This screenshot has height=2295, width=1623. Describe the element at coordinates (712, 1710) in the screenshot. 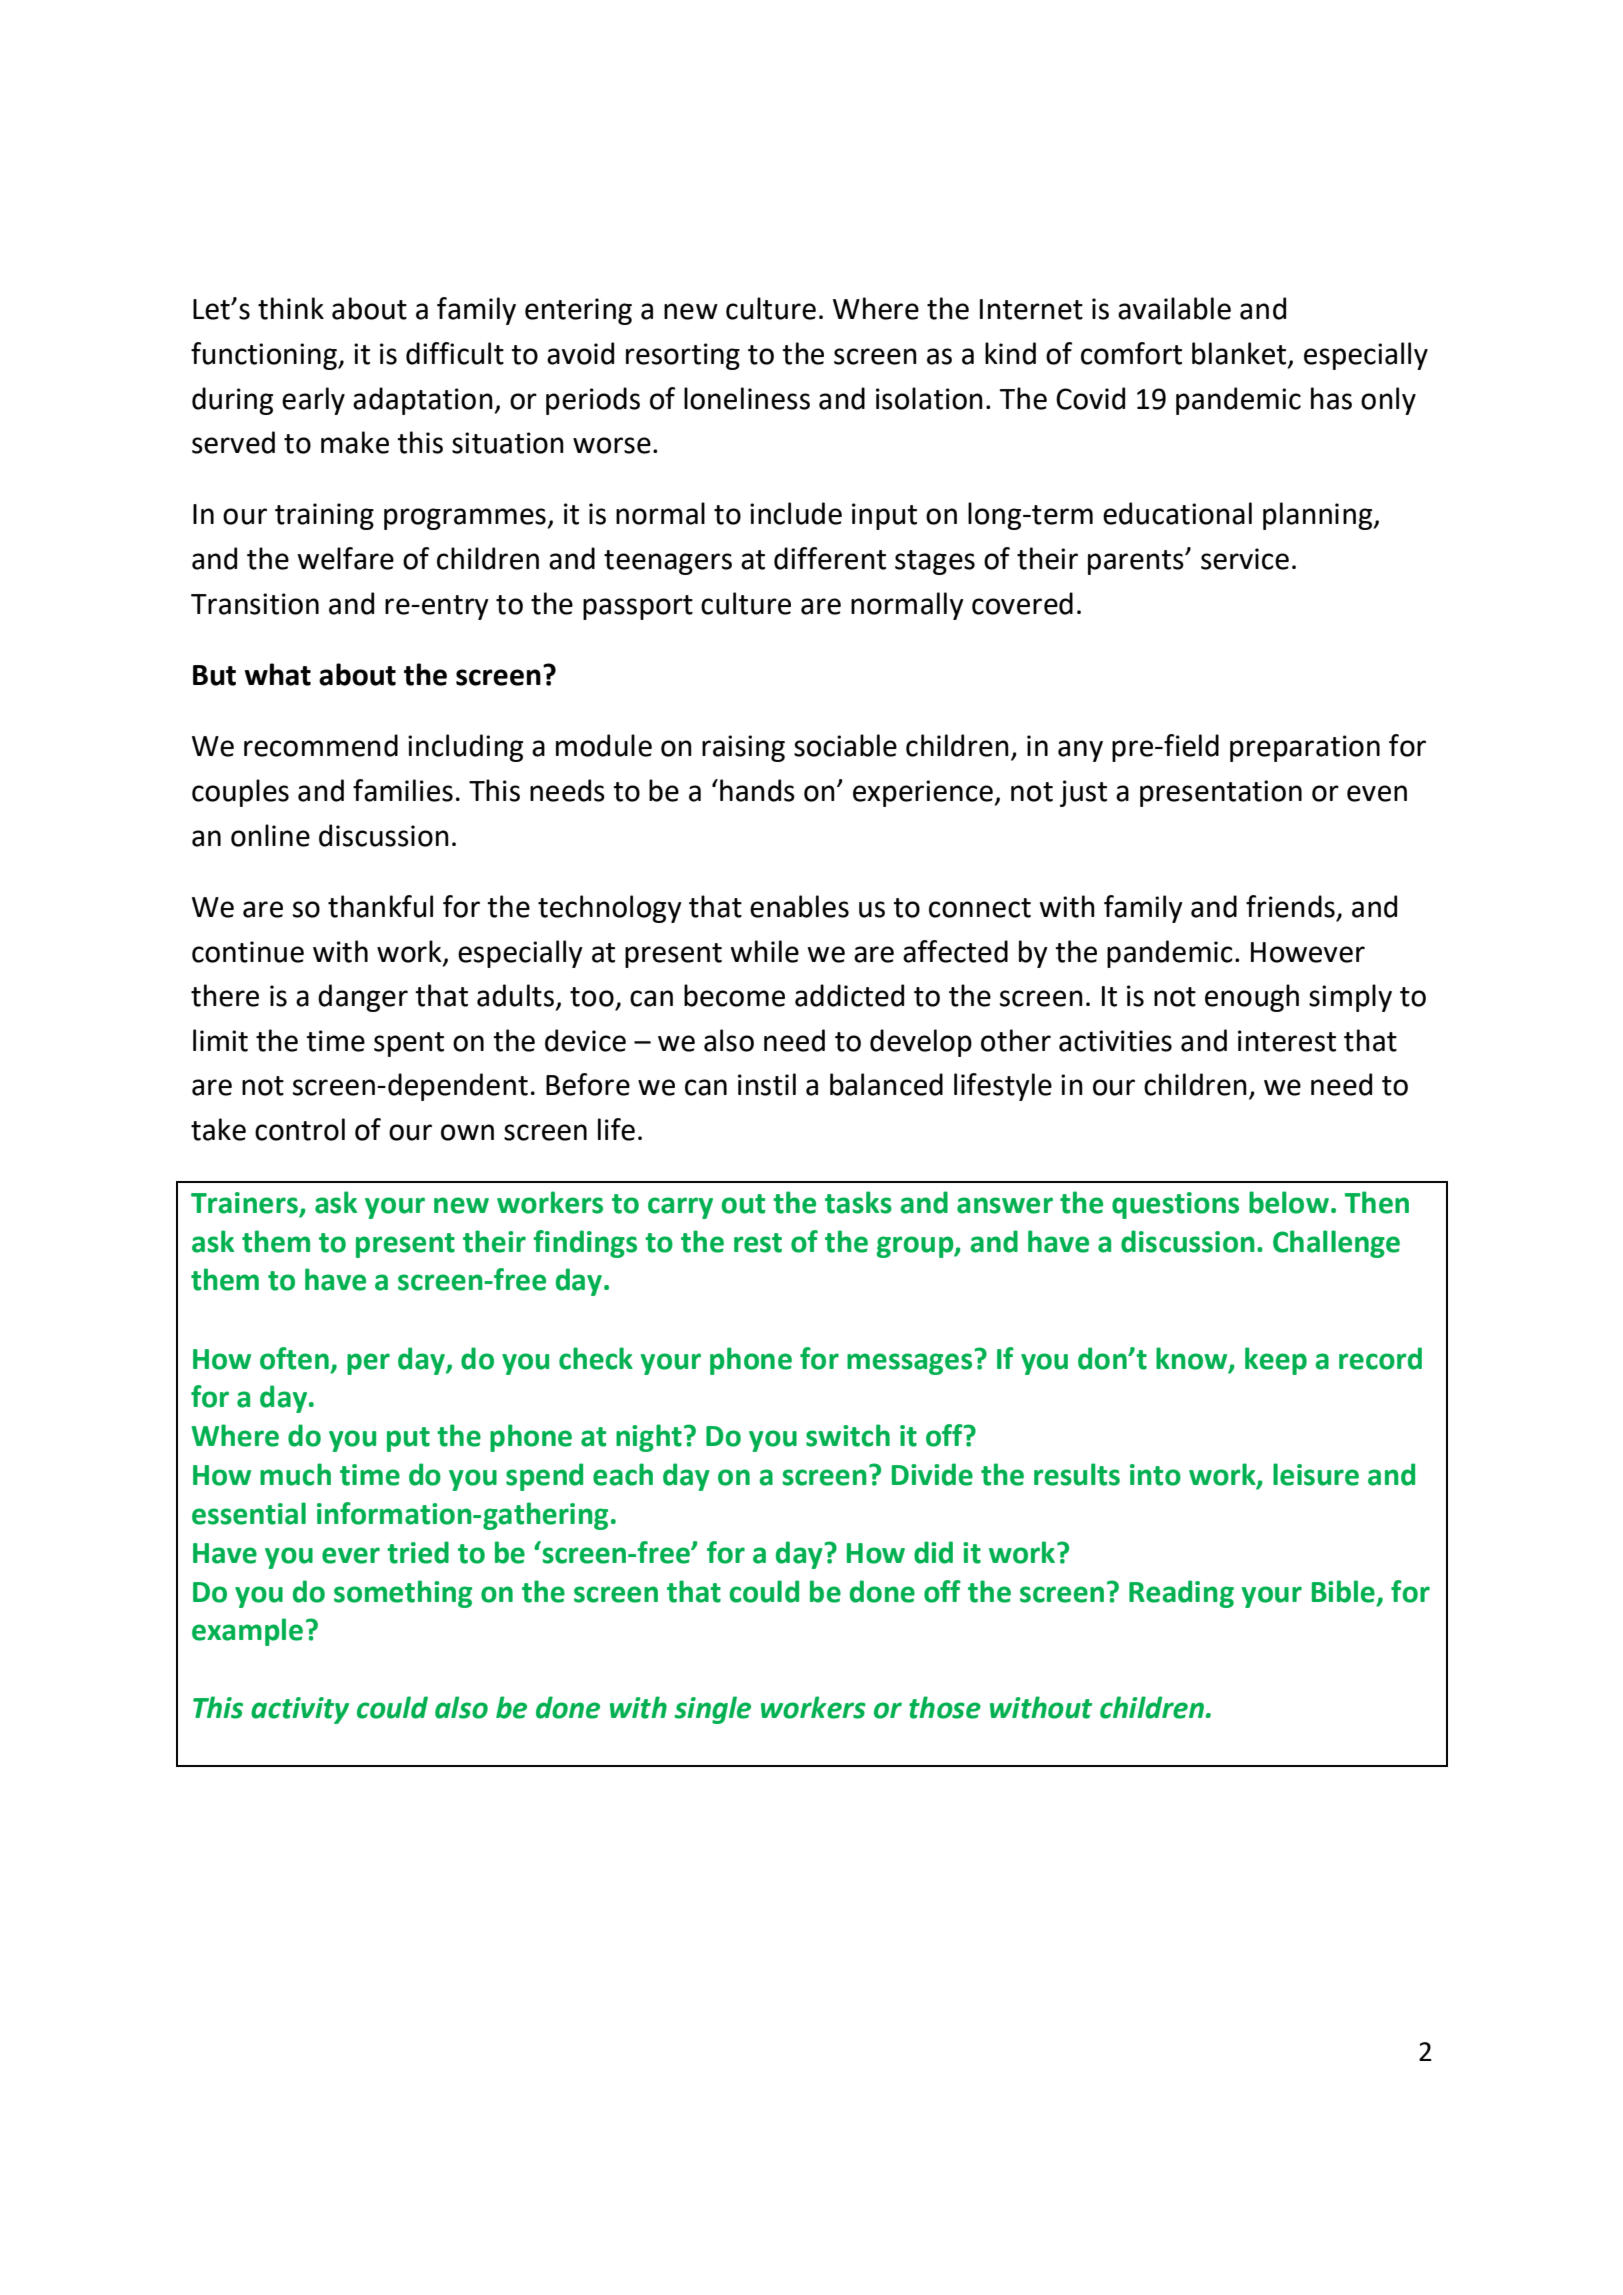

I see `single` at that location.
